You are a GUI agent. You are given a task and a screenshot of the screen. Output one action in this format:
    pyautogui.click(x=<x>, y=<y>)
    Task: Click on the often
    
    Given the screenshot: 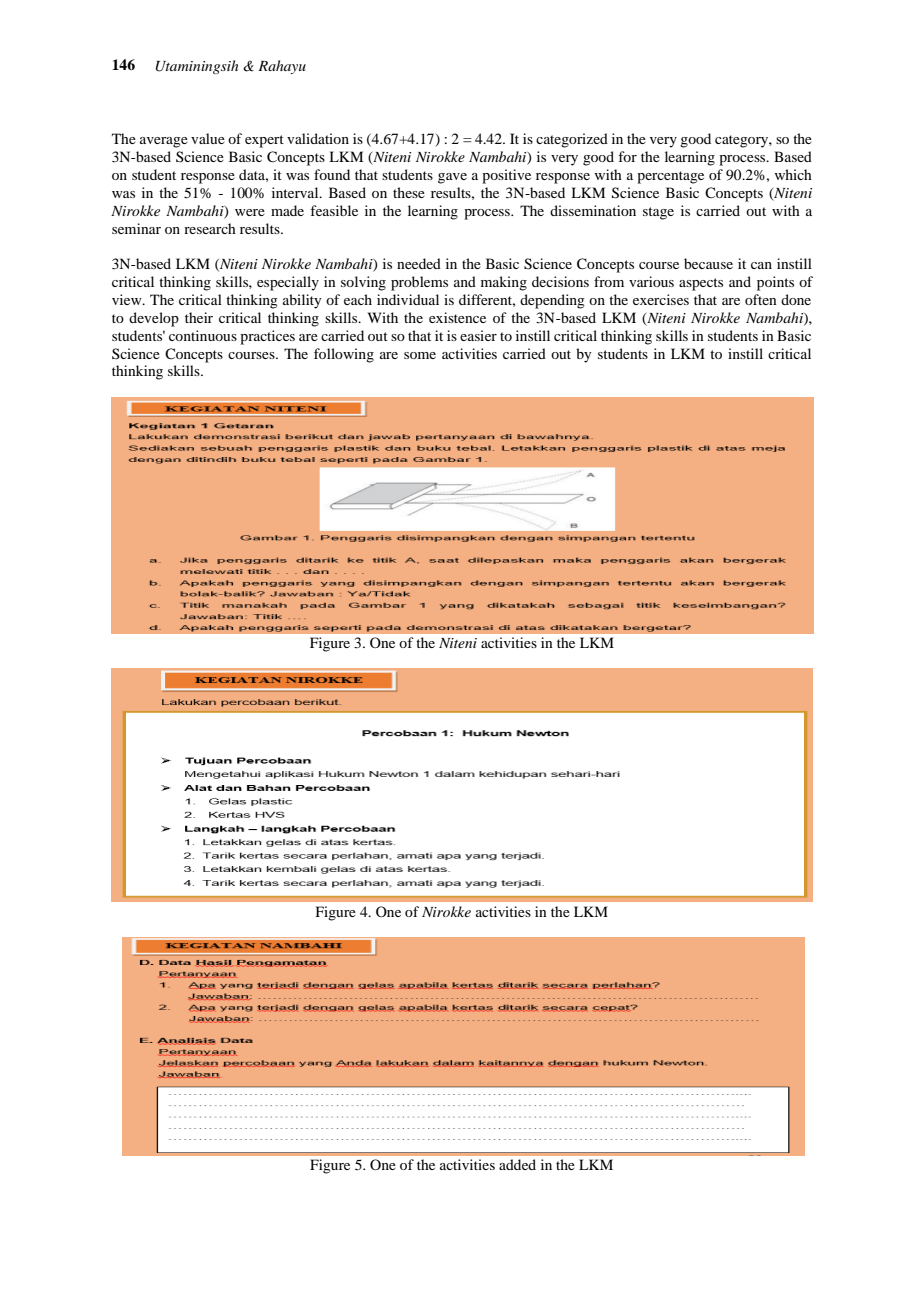 What is the action you would take?
    pyautogui.click(x=761, y=299)
